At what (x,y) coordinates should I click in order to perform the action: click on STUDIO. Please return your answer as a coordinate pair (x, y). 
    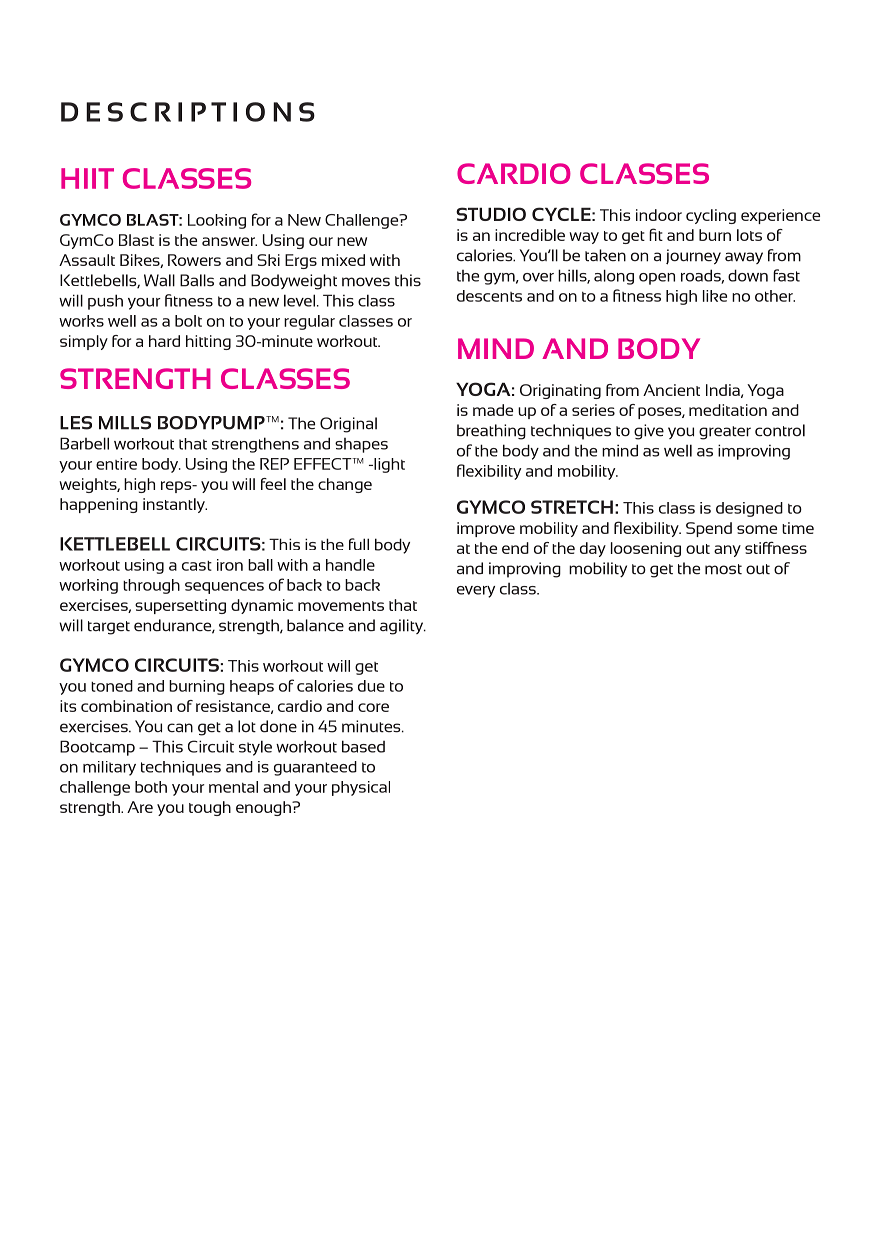
    Looking at the image, I should click on (491, 214).
